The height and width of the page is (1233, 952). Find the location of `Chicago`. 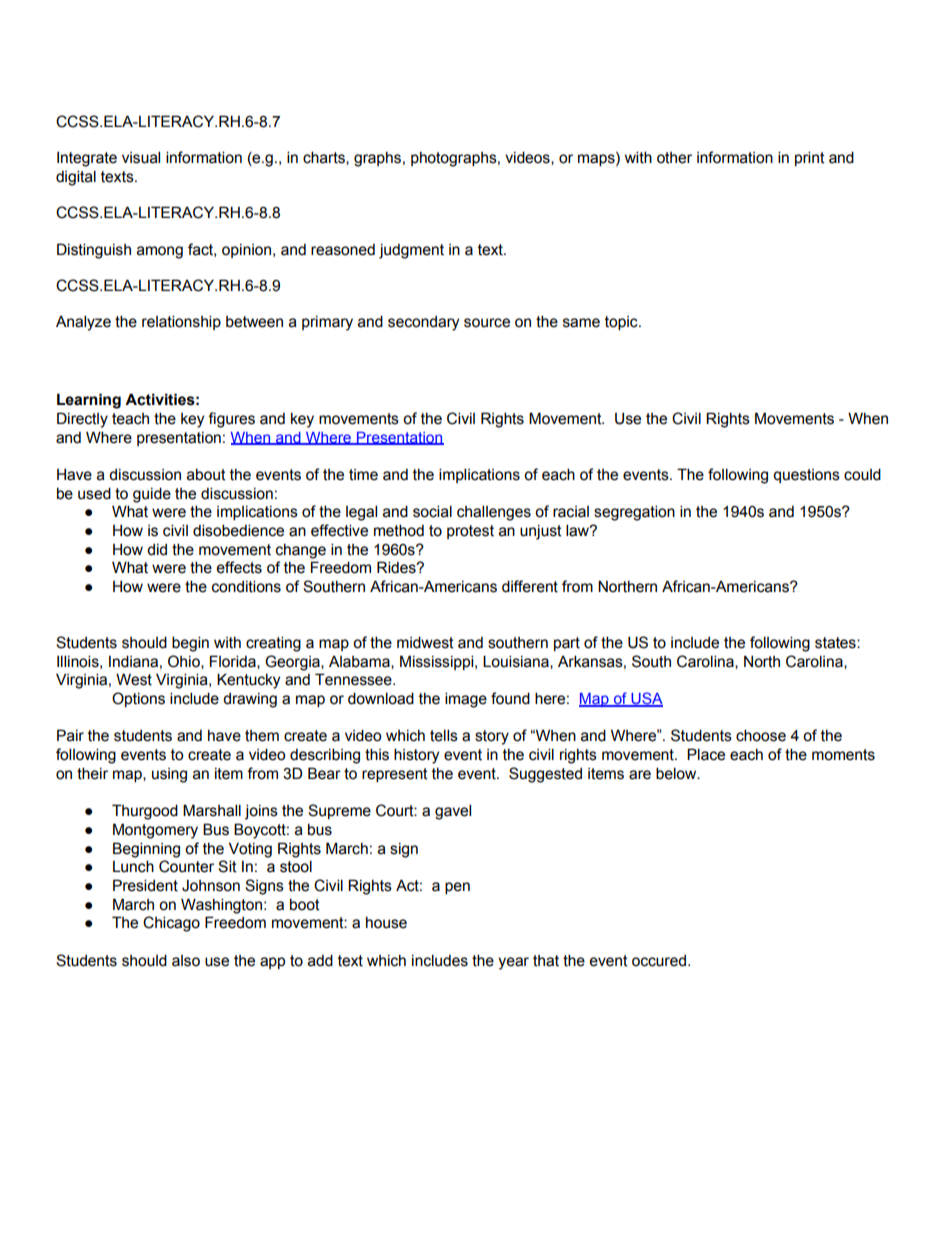

Chicago is located at coordinates (171, 924).
